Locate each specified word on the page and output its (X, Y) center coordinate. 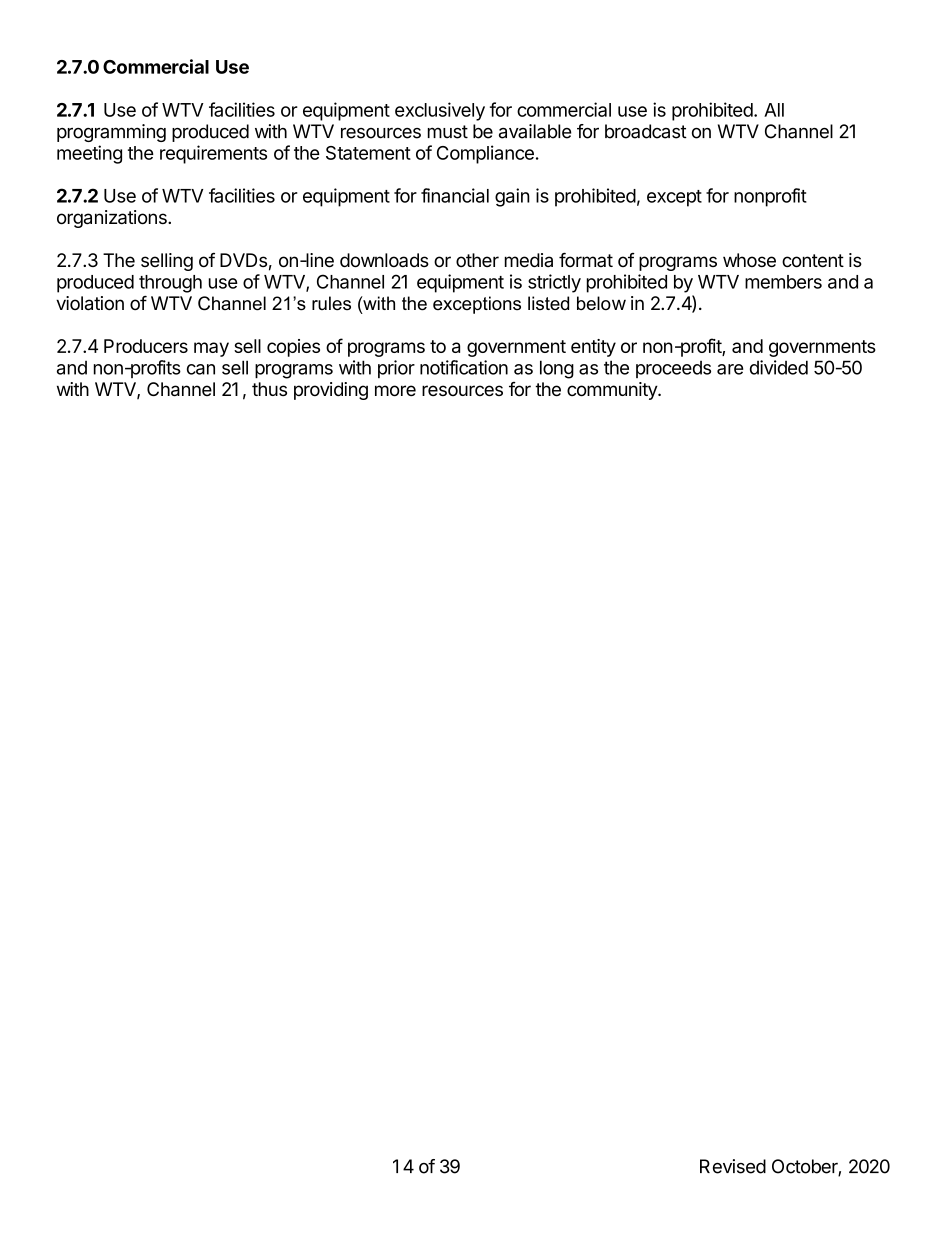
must (448, 132)
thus (269, 389)
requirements (213, 154)
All (774, 110)
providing (331, 391)
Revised (733, 1166)
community (613, 391)
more (395, 391)
